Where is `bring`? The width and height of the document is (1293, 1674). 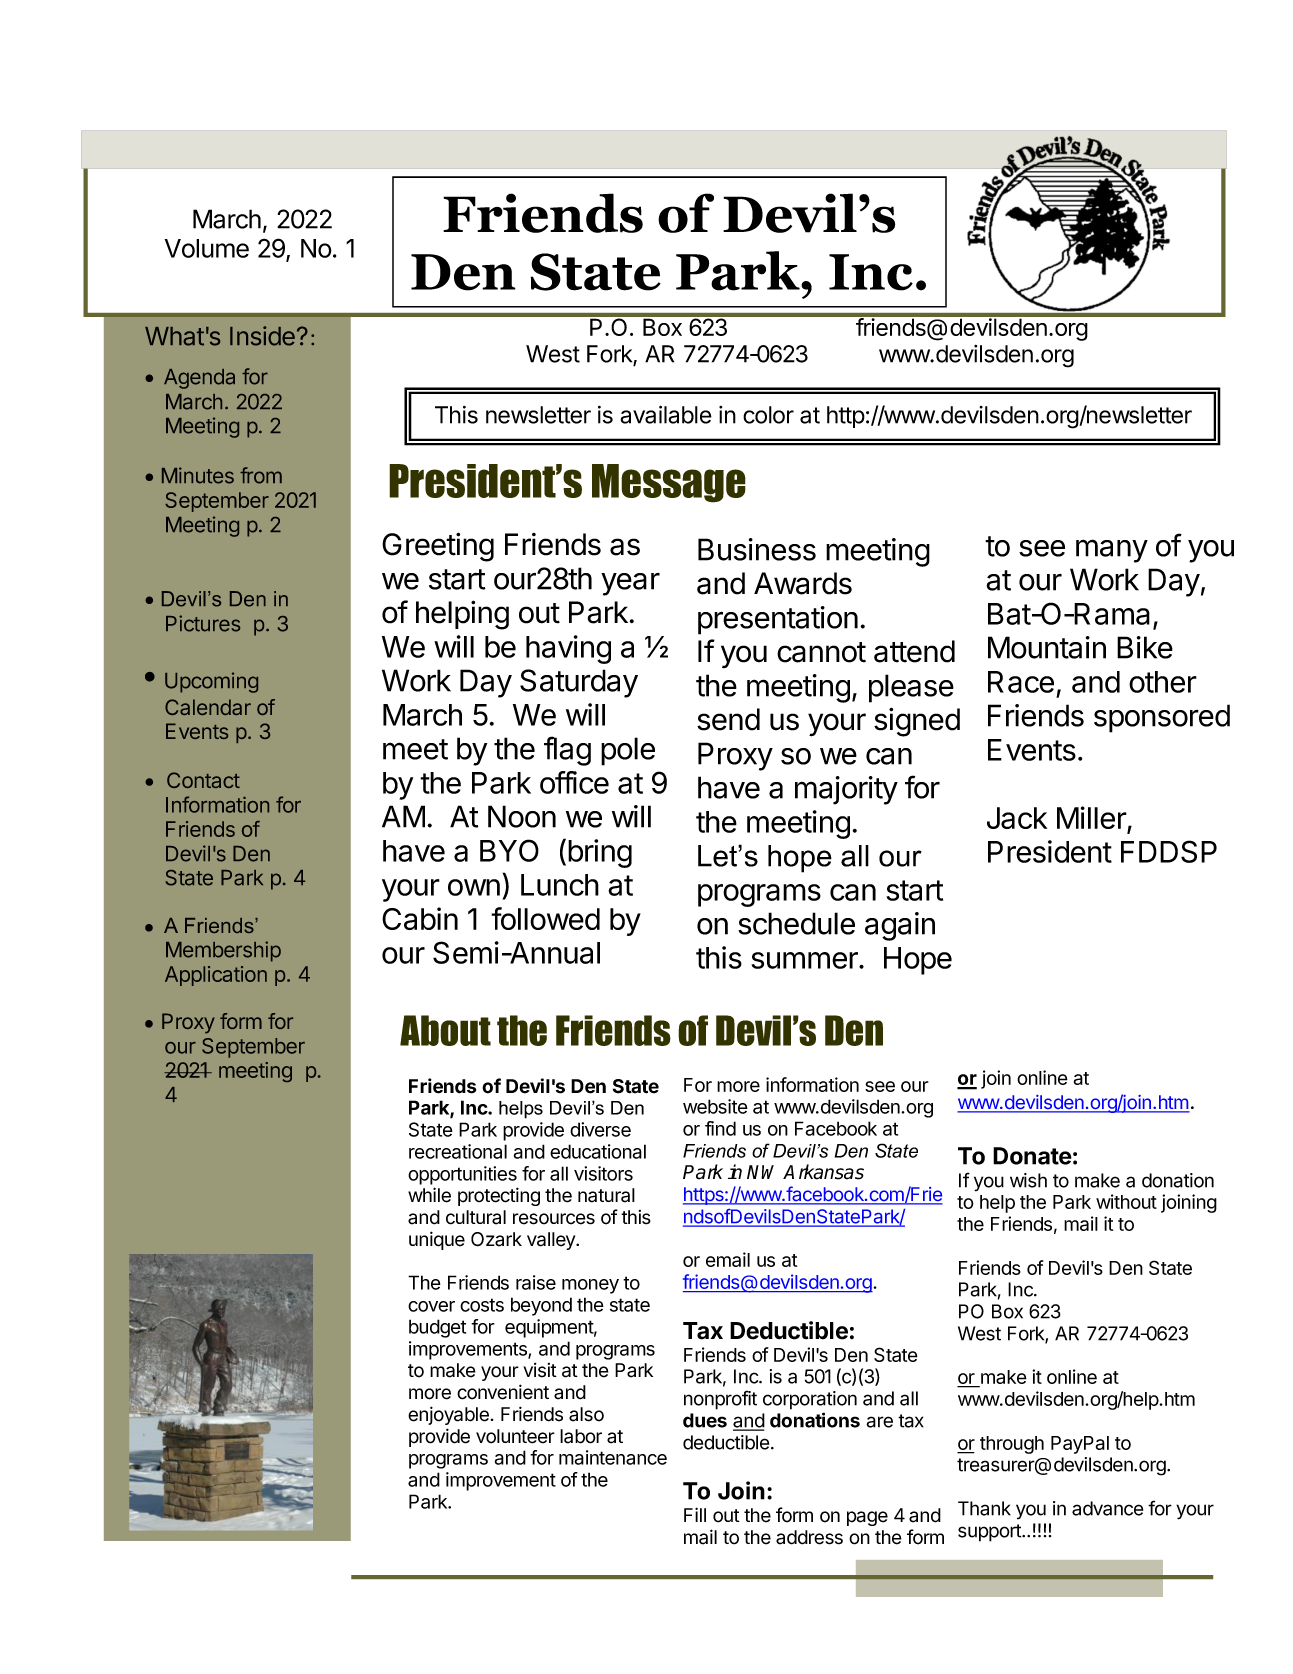
bring is located at coordinates (600, 853).
